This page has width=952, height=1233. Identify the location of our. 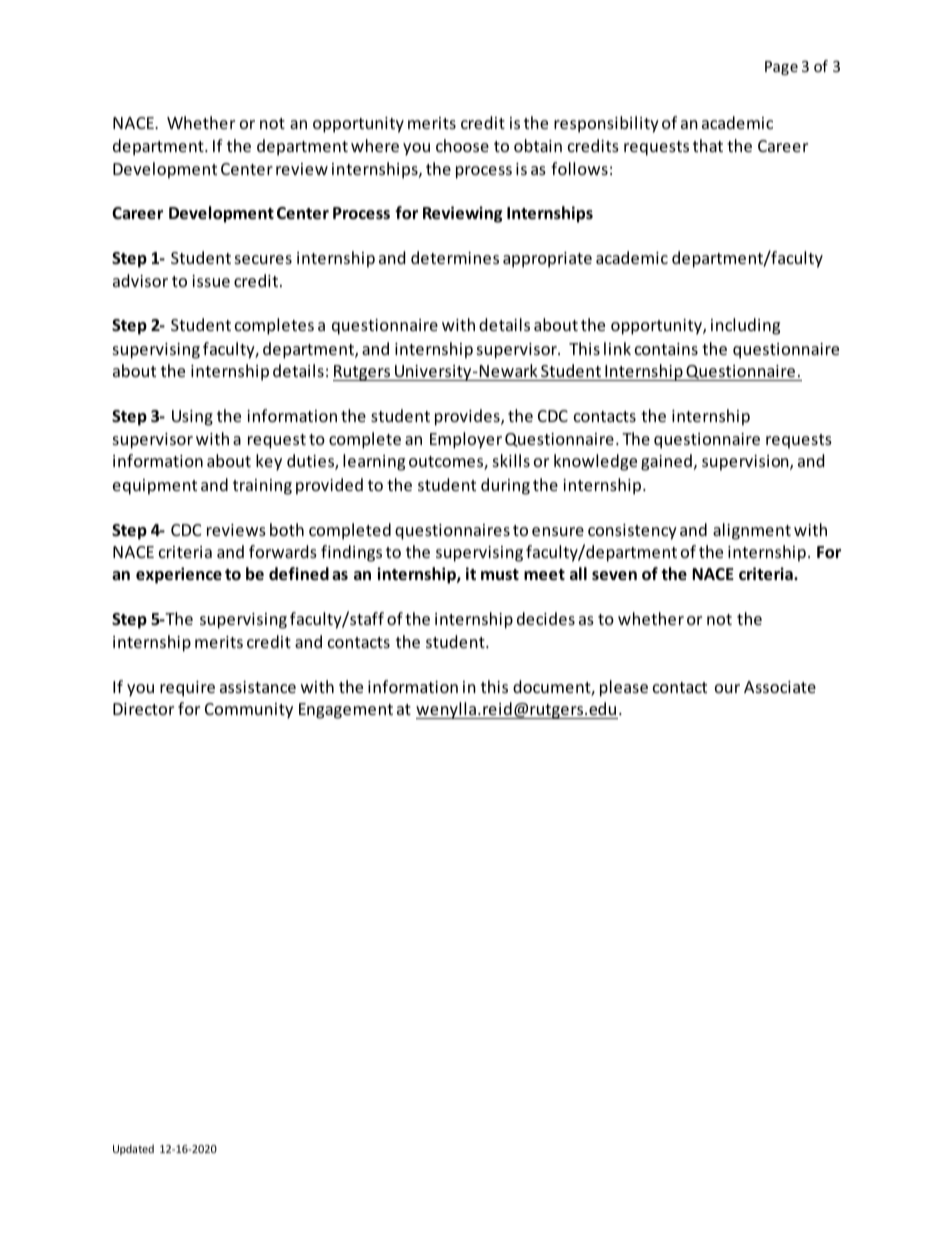
(727, 688).
